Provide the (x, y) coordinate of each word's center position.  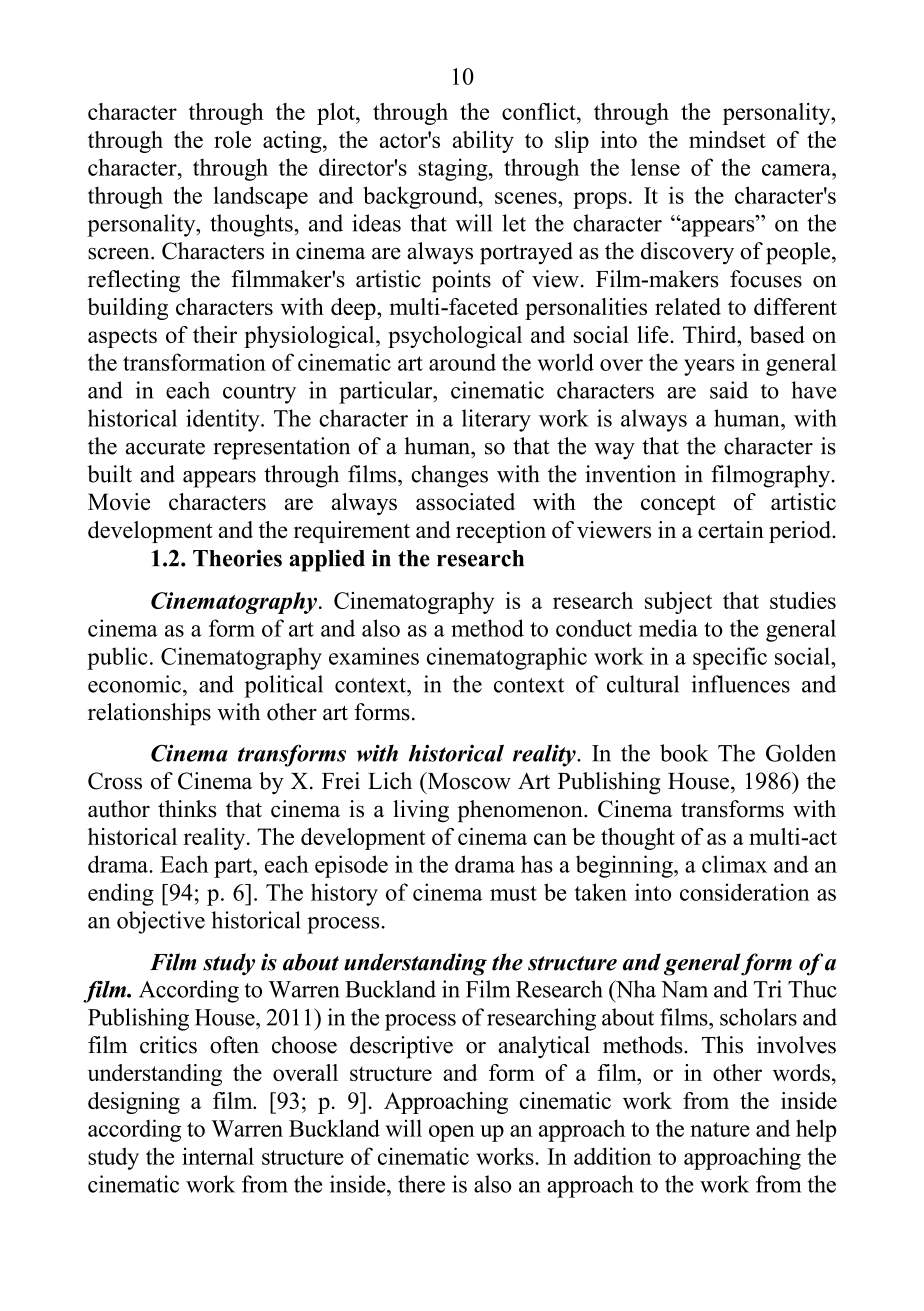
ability (483, 142)
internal (218, 1156)
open (452, 1133)
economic (134, 684)
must (513, 893)
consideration (745, 892)
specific (730, 658)
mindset (727, 139)
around (462, 362)
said (729, 390)
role (232, 139)
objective (161, 922)
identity (224, 420)
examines (374, 656)
